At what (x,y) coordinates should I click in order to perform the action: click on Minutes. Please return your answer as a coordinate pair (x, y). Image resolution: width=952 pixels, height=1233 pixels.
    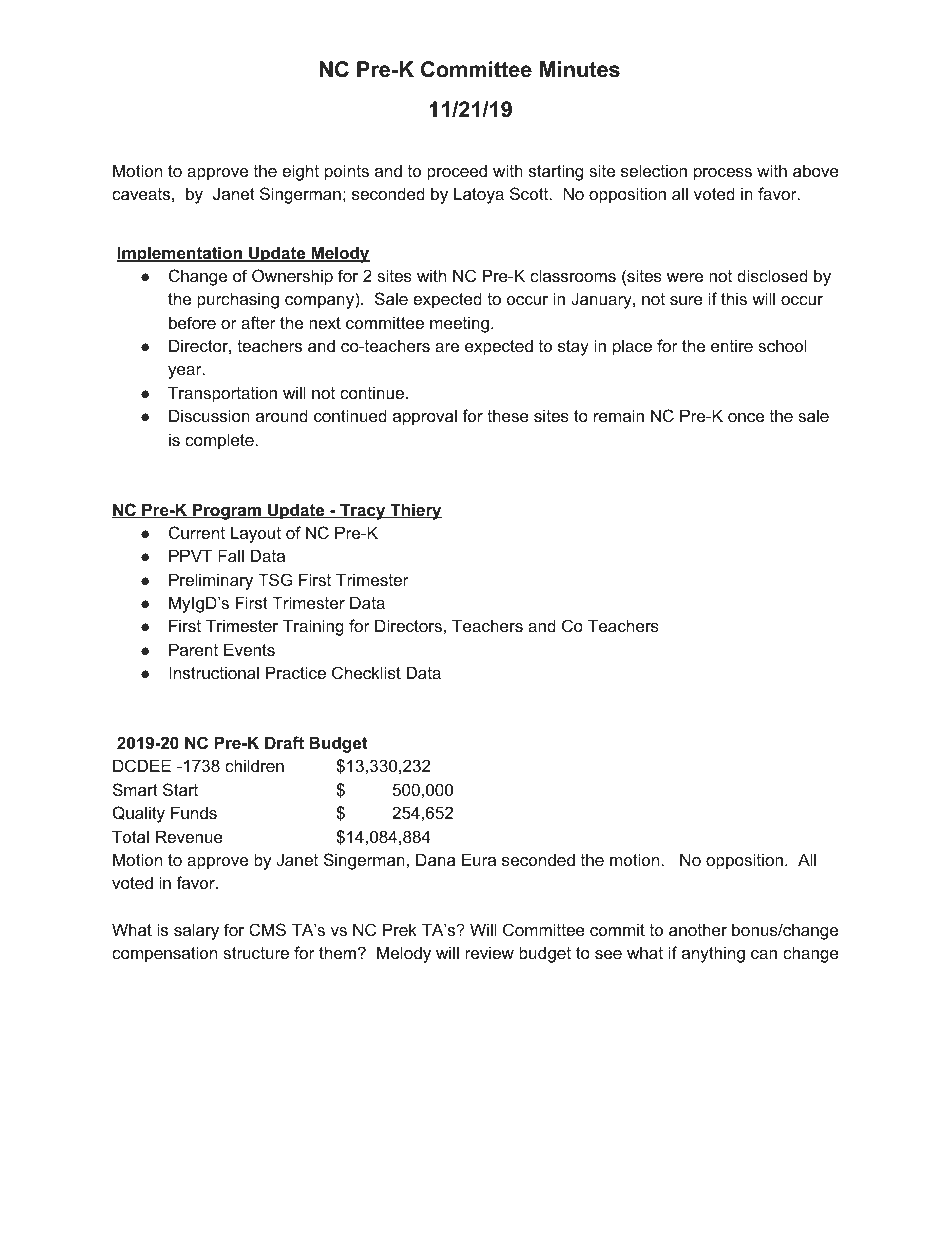
    Looking at the image, I should click on (580, 69).
